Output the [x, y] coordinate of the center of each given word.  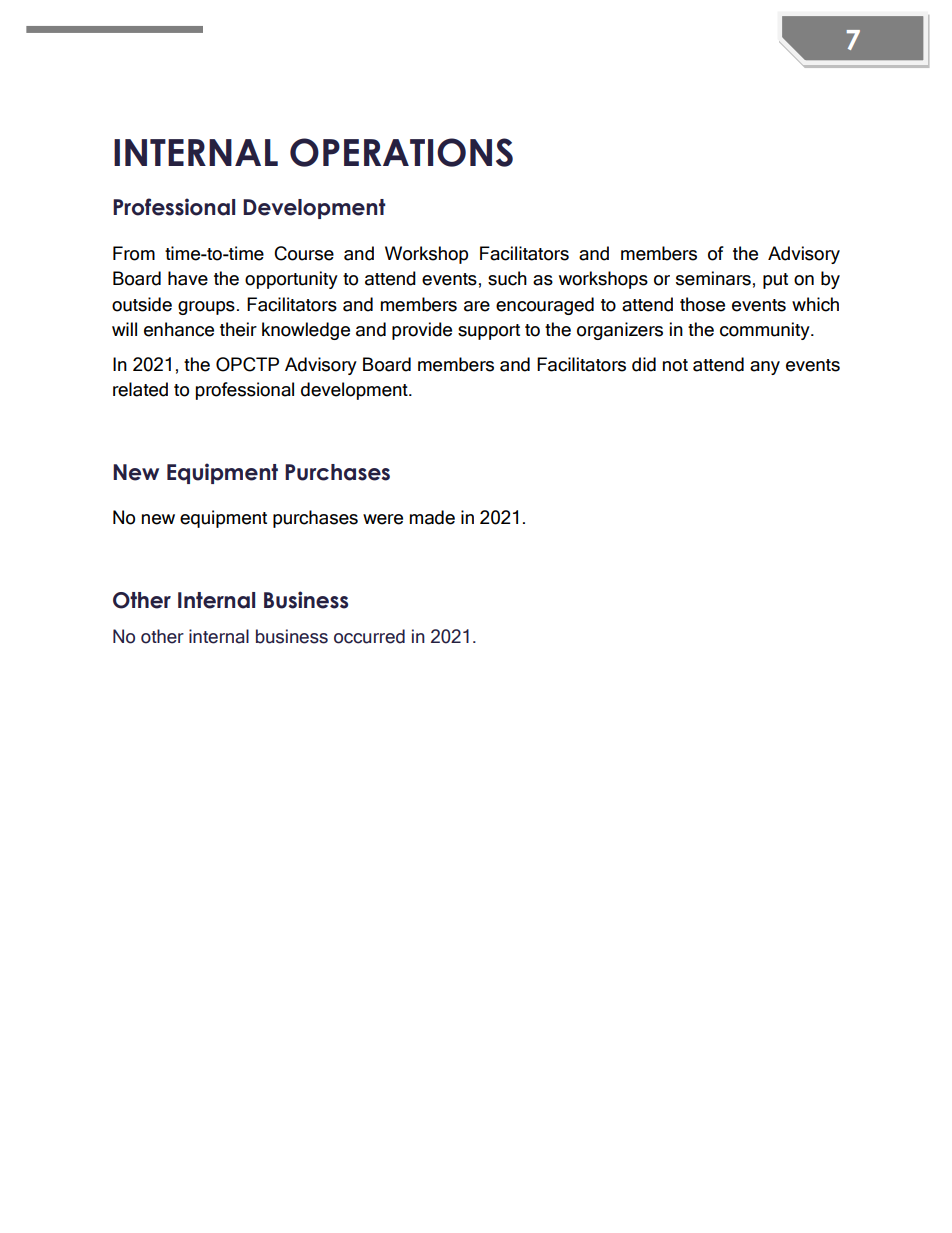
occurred [369, 636]
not [675, 365]
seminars [713, 278]
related [140, 389]
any [765, 368]
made [432, 517]
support [489, 332]
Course [304, 253]
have [188, 278]
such [507, 278]
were [383, 519]
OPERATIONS [401, 152]
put [775, 281]
